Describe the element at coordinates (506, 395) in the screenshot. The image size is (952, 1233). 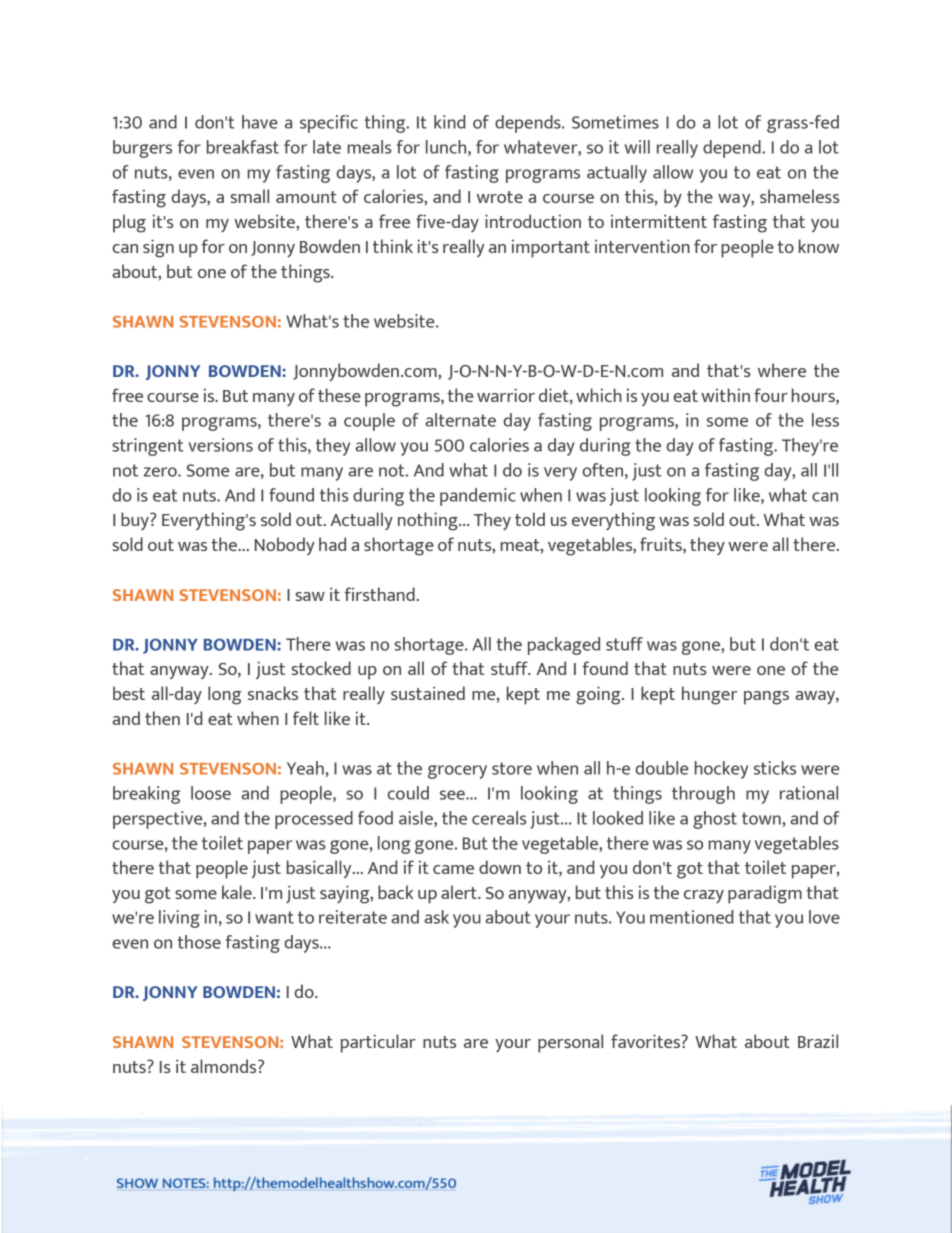
I see `warrior` at that location.
